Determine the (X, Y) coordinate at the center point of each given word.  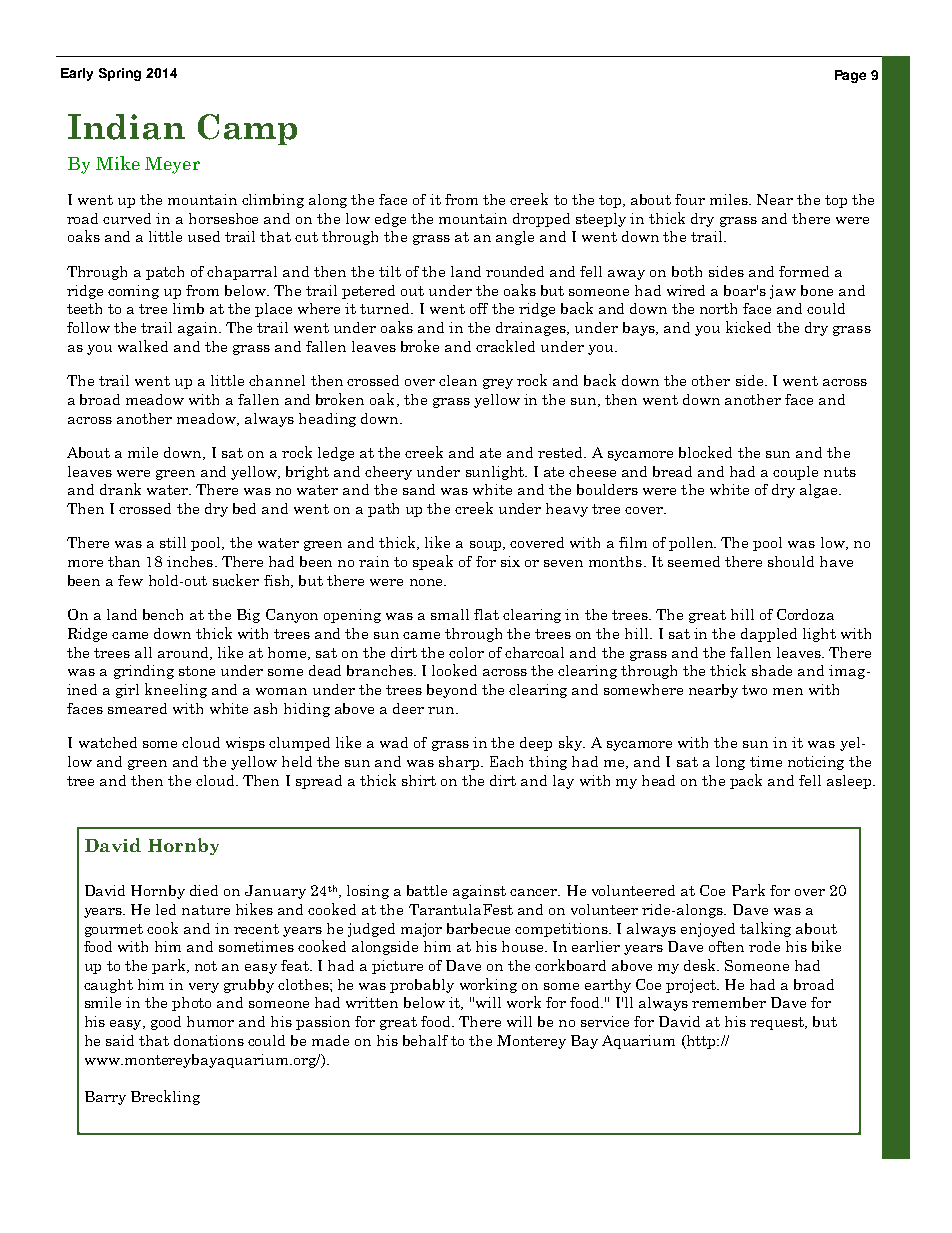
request (778, 1023)
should (791, 561)
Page (850, 76)
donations (209, 1040)
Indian (126, 127)
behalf (425, 1040)
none (427, 582)
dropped (541, 220)
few (130, 580)
